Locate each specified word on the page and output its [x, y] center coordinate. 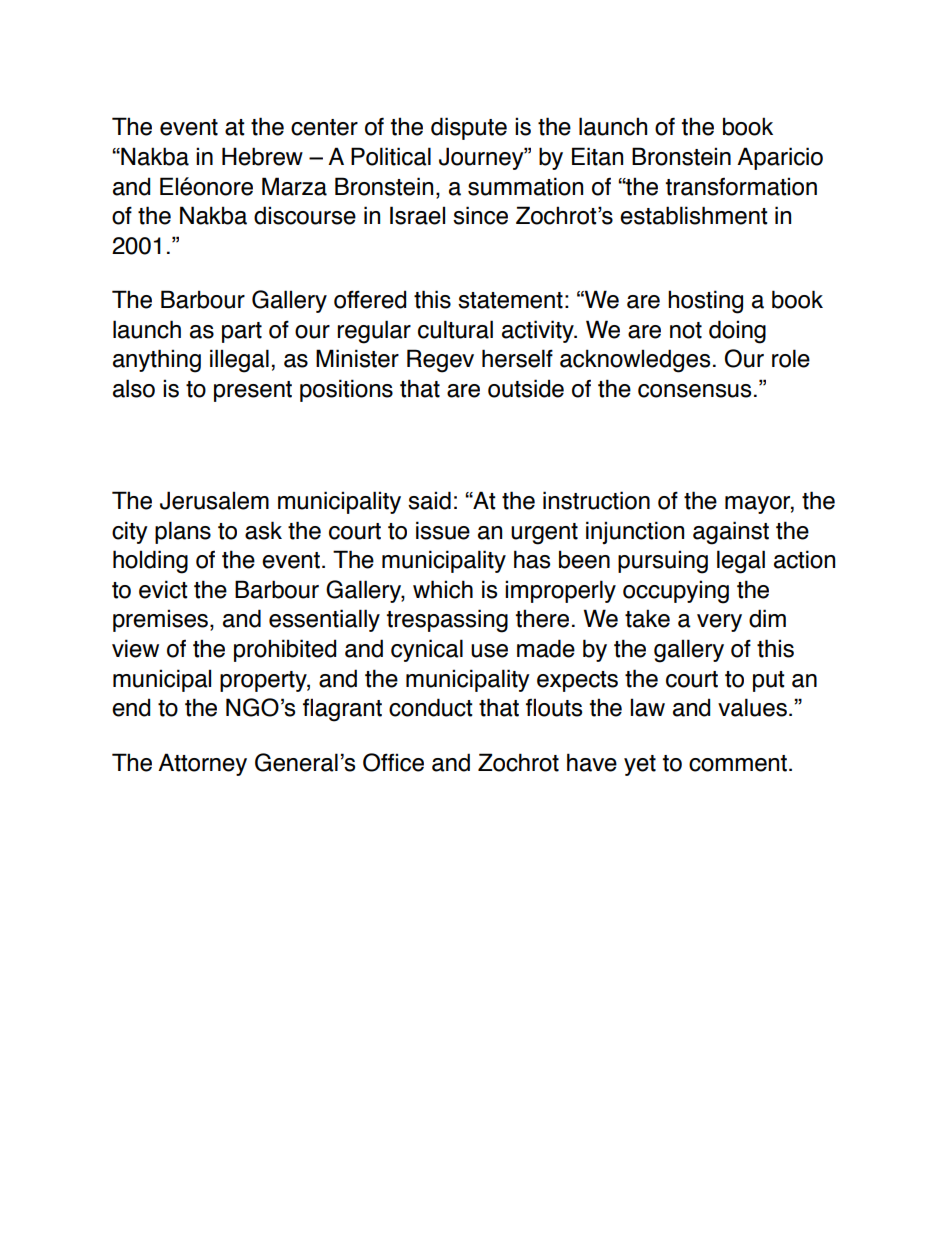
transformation [741, 186]
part [242, 332]
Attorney [202, 764]
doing [737, 332]
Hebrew [262, 156]
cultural [455, 329]
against [731, 533]
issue [443, 530]
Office [393, 762]
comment [738, 763]
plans [183, 532]
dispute [469, 128]
